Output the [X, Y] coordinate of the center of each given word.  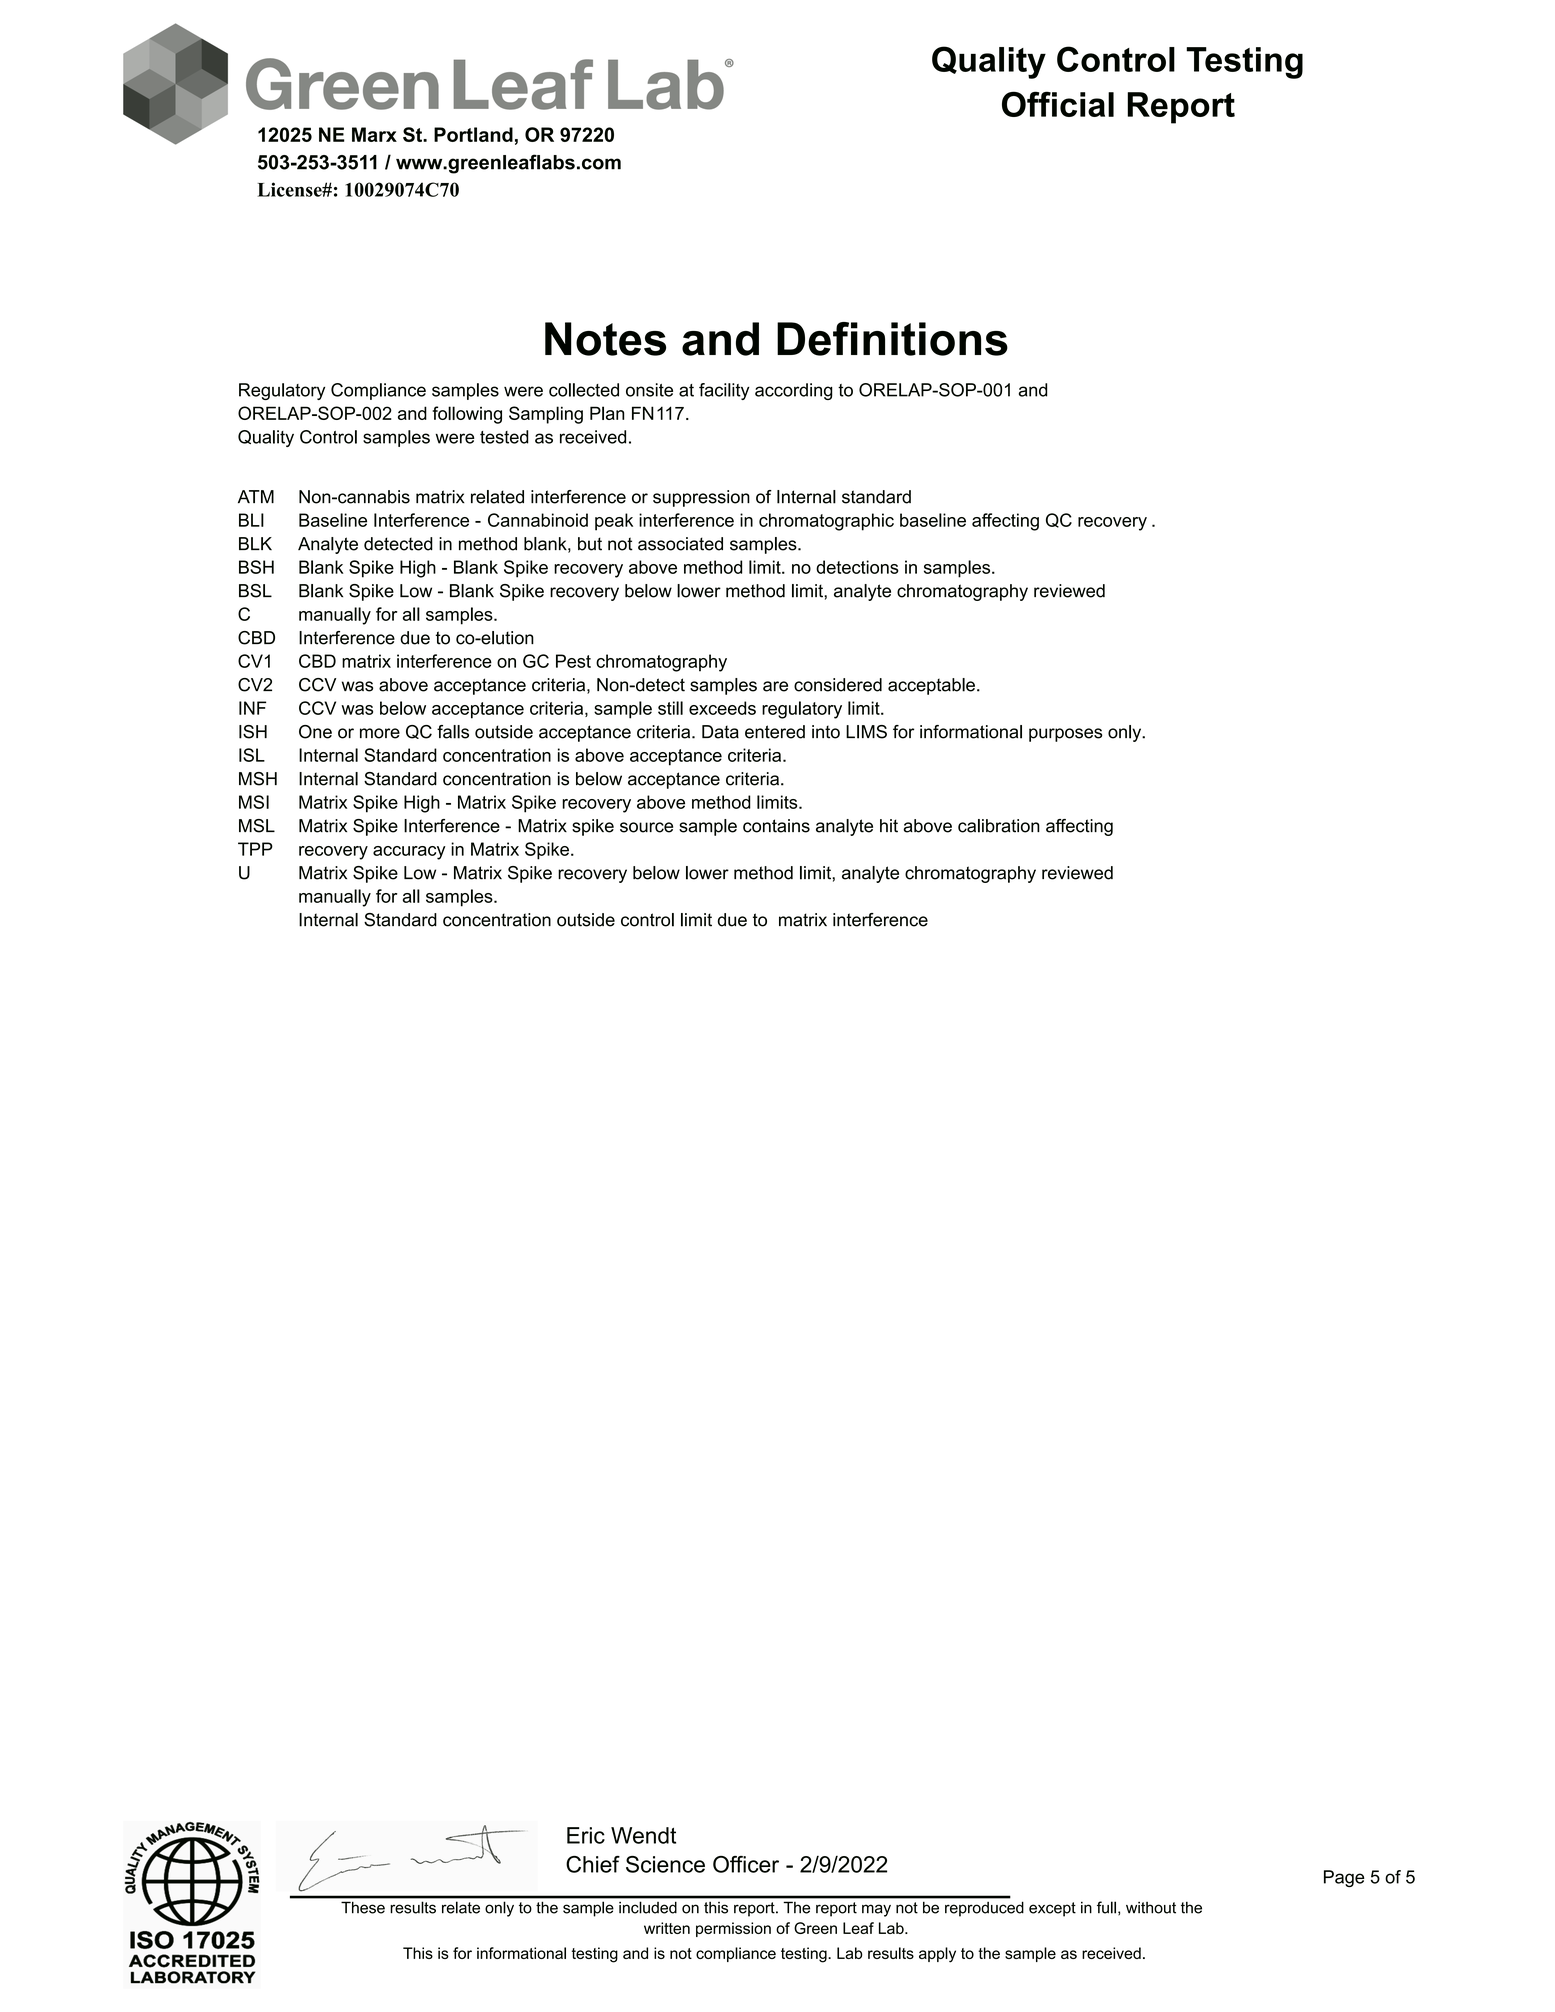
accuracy [409, 853]
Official [1058, 104]
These [363, 1908]
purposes [1066, 735]
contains [776, 826]
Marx [374, 134]
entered [775, 732]
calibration [999, 826]
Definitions [892, 339]
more [380, 733]
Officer [746, 1864]
